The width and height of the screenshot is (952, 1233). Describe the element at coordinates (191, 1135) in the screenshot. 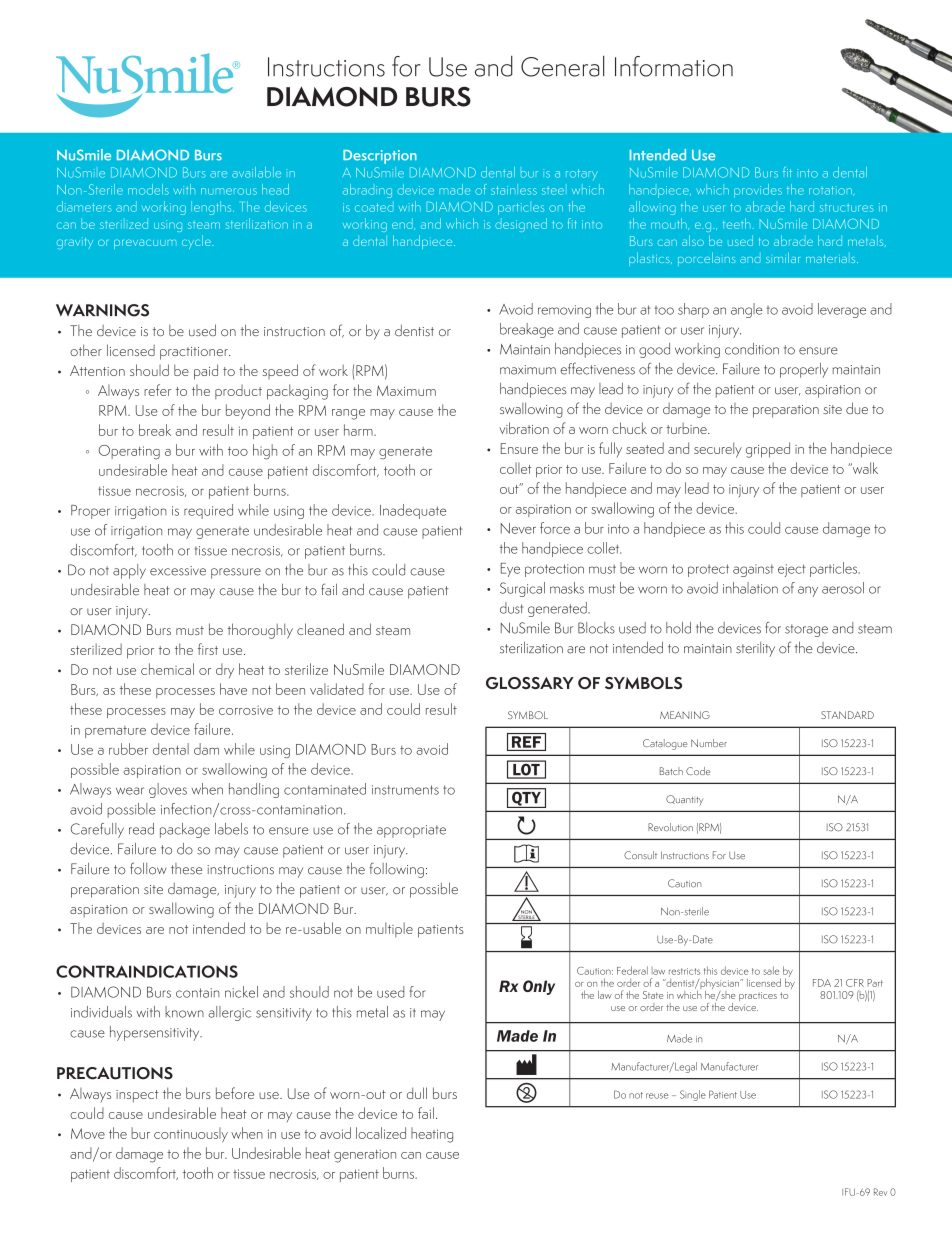

I see `continuously` at that location.
